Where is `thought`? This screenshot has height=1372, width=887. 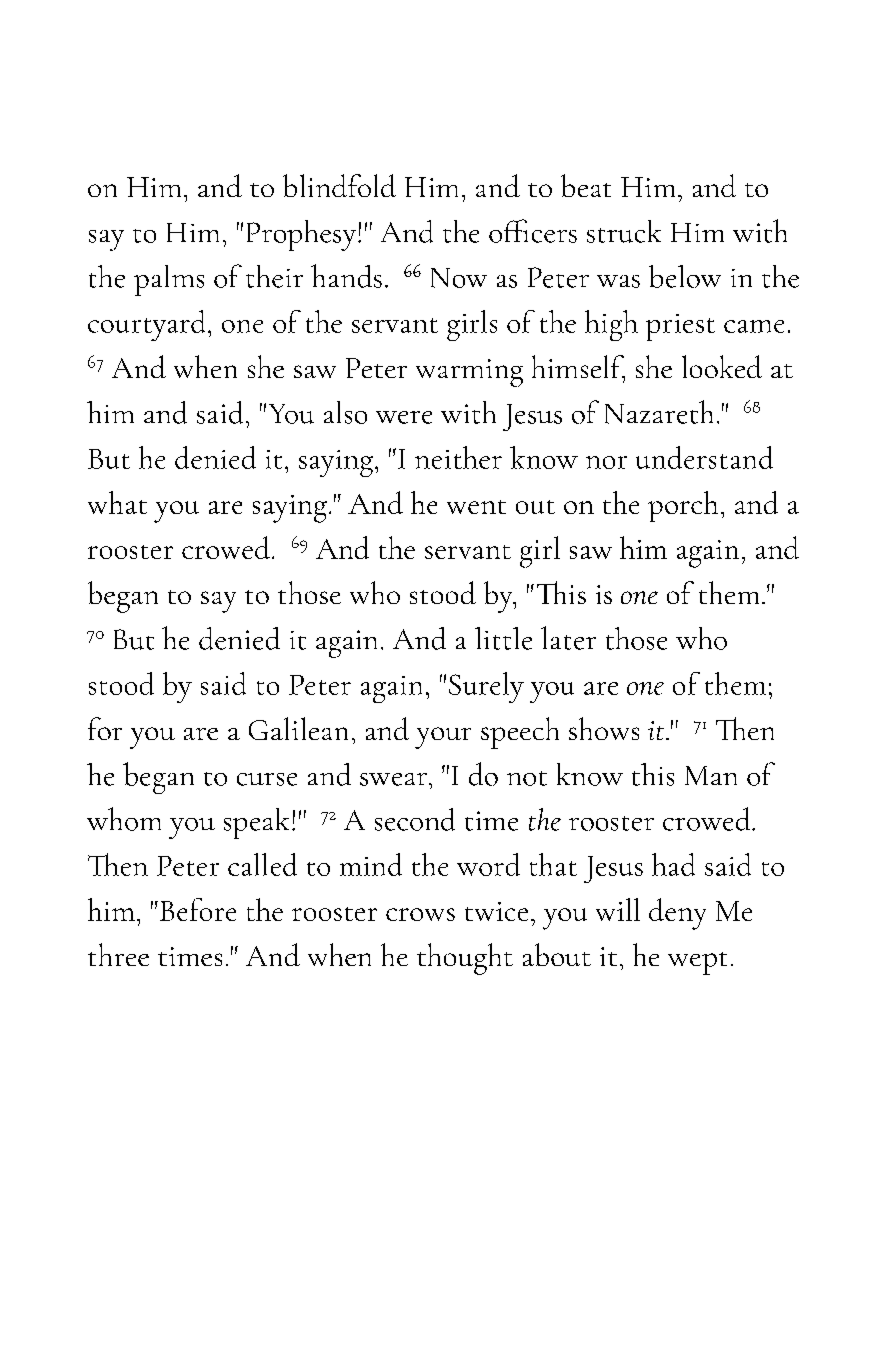 thought is located at coordinates (465, 959).
